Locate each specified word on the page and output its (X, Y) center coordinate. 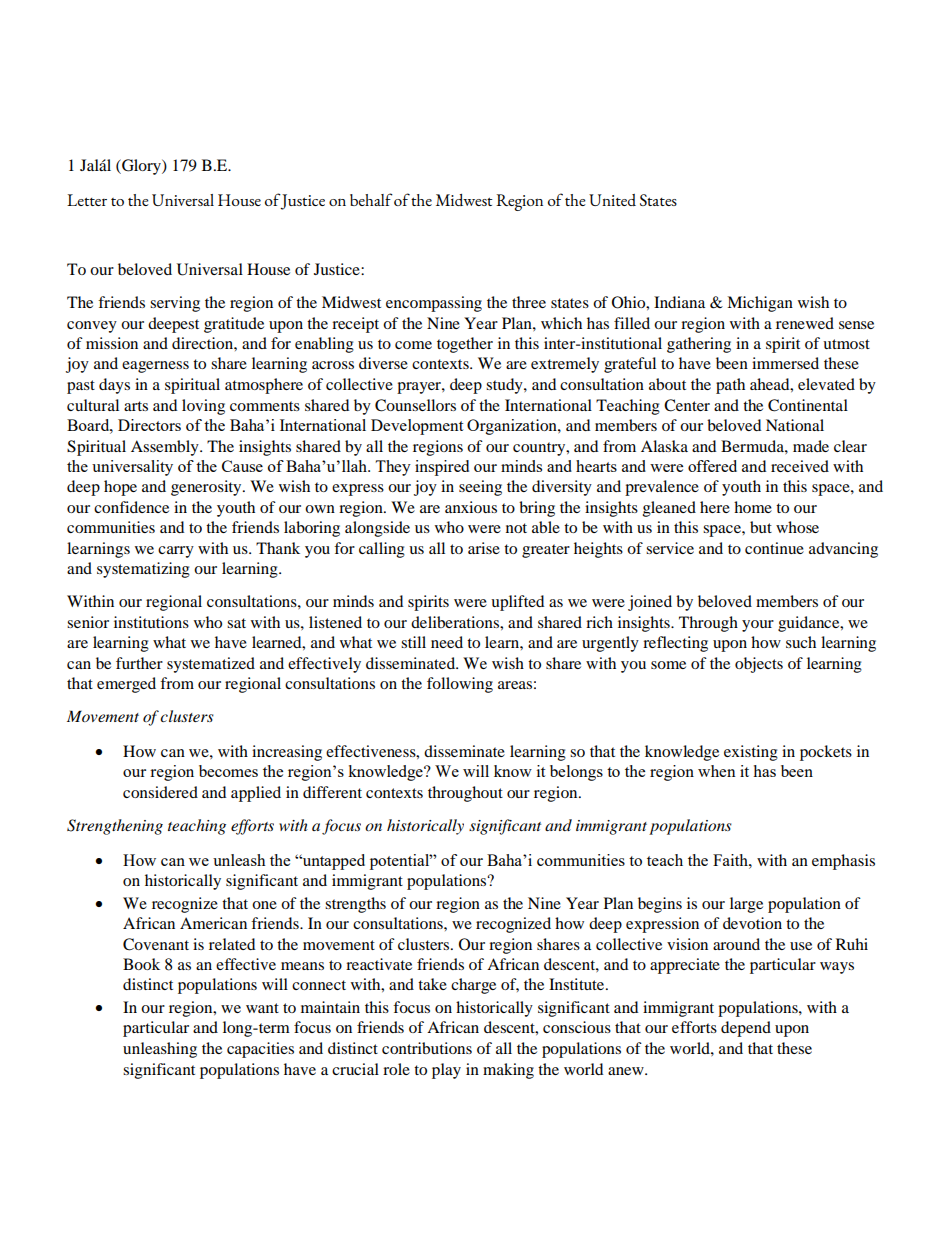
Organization (513, 427)
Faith (731, 860)
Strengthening (115, 827)
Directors (149, 425)
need (447, 642)
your (758, 626)
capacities (260, 1050)
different (332, 792)
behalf (371, 199)
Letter (87, 200)
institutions (151, 622)
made (811, 446)
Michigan (760, 304)
